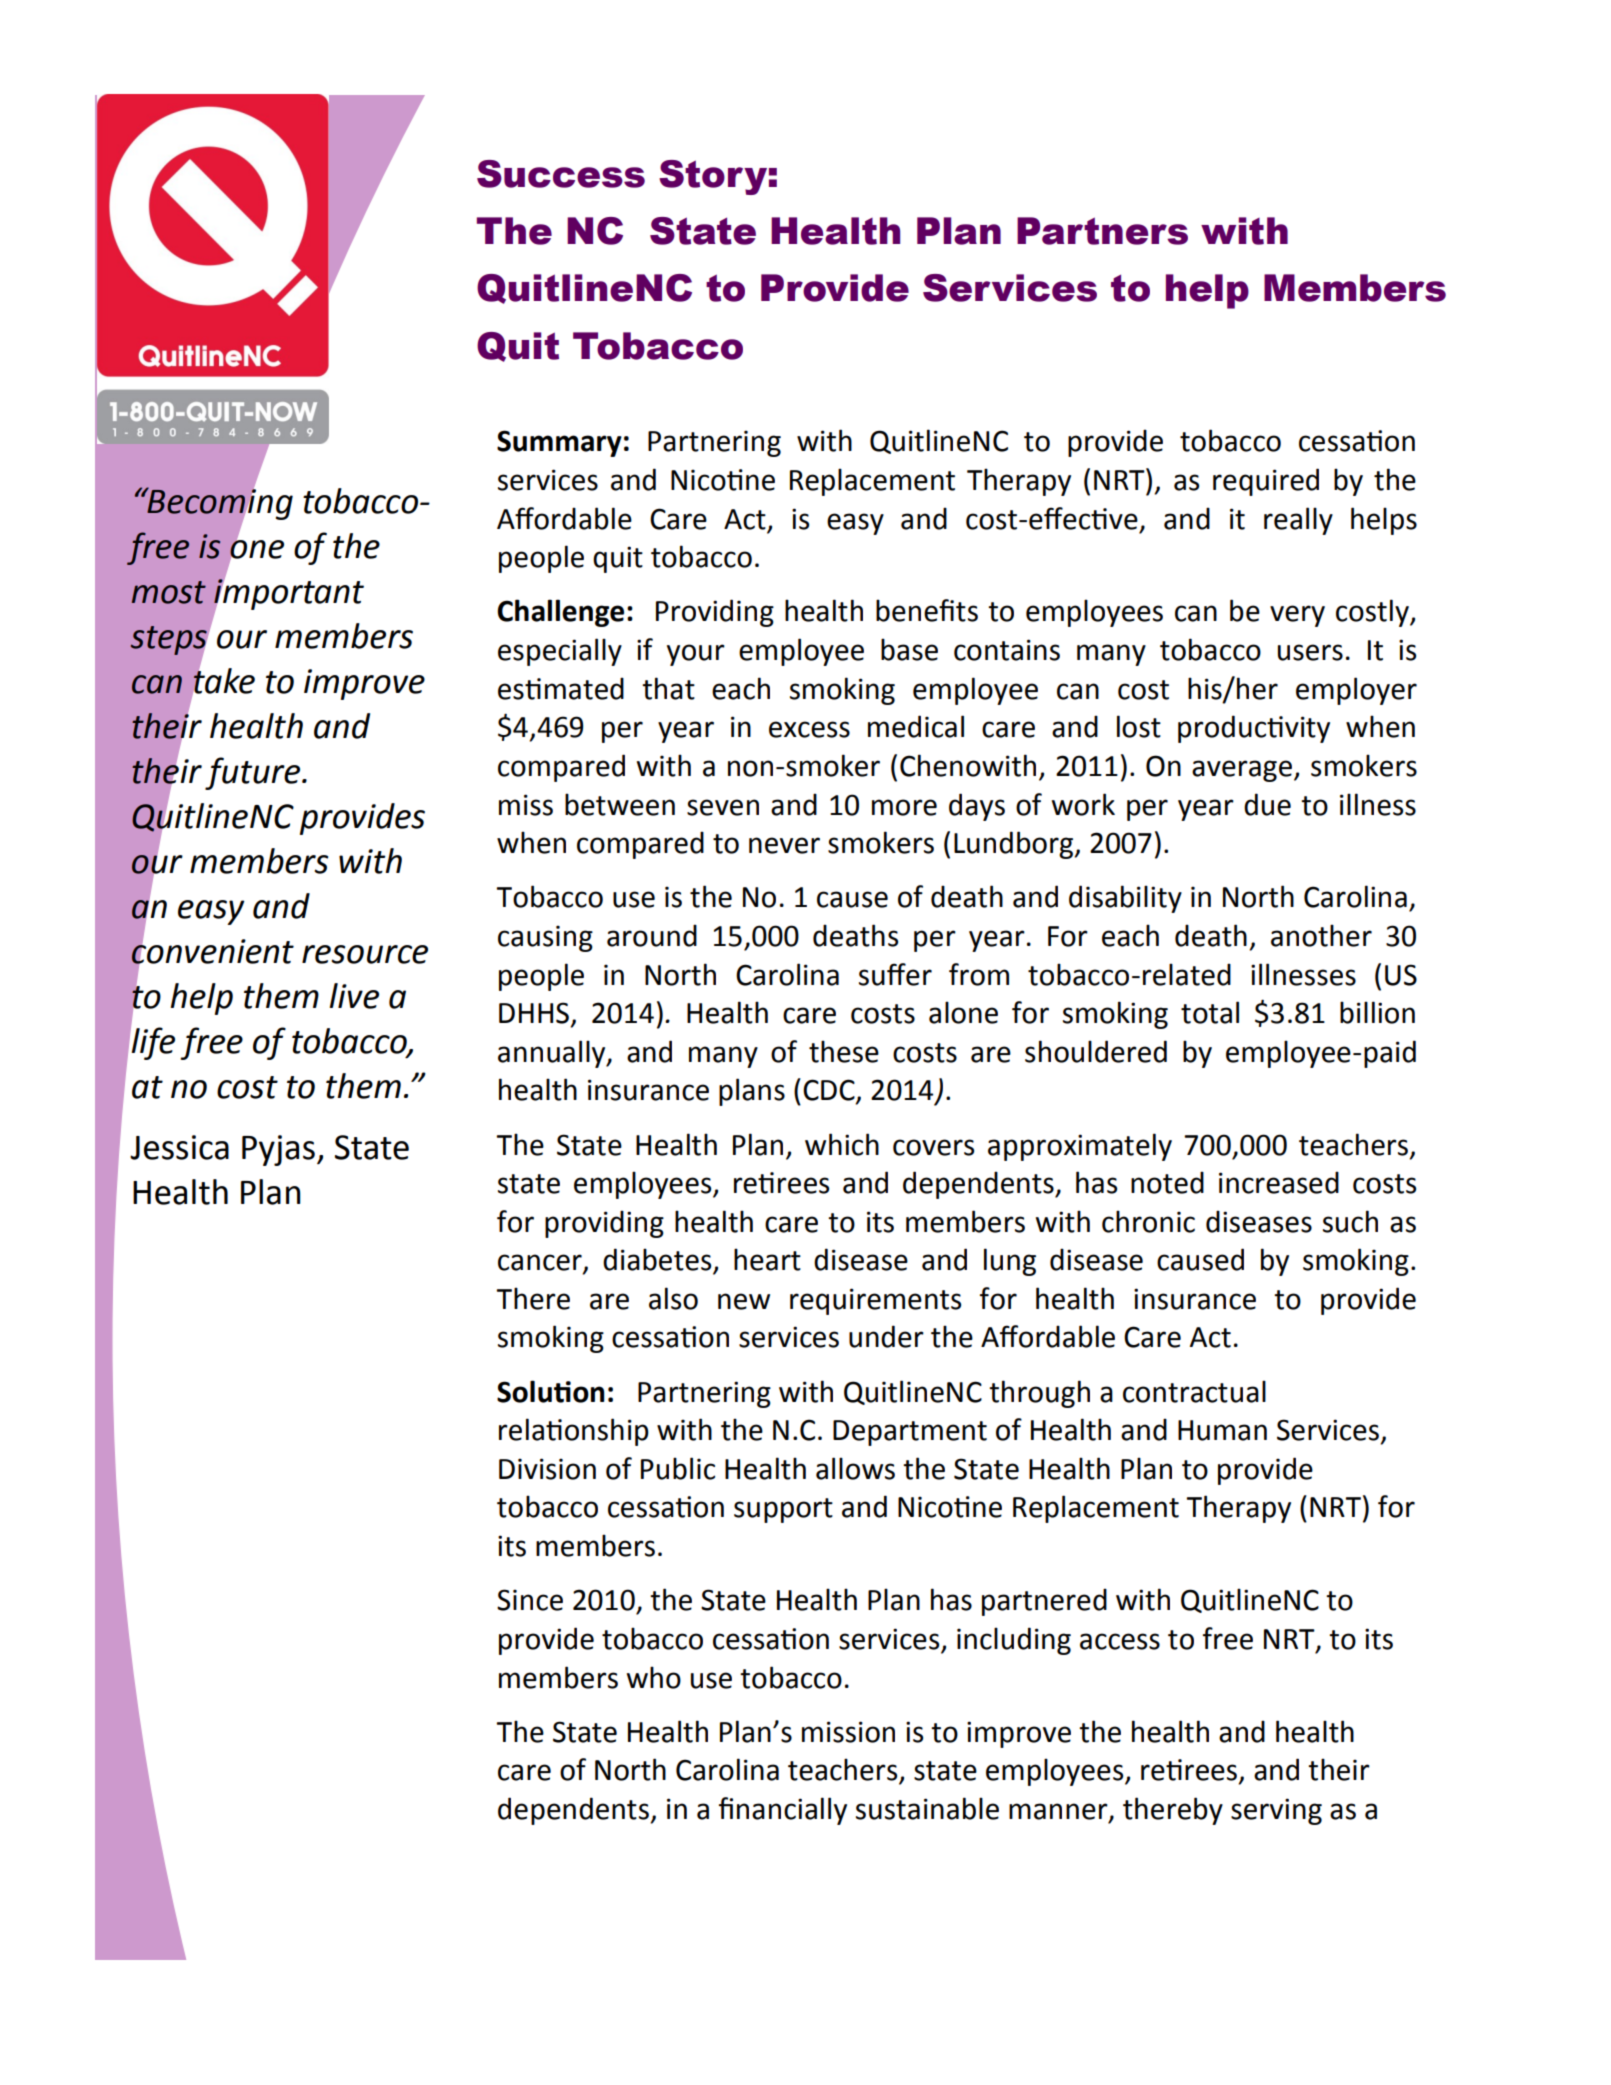  I want to click on required, so click(1266, 482).
